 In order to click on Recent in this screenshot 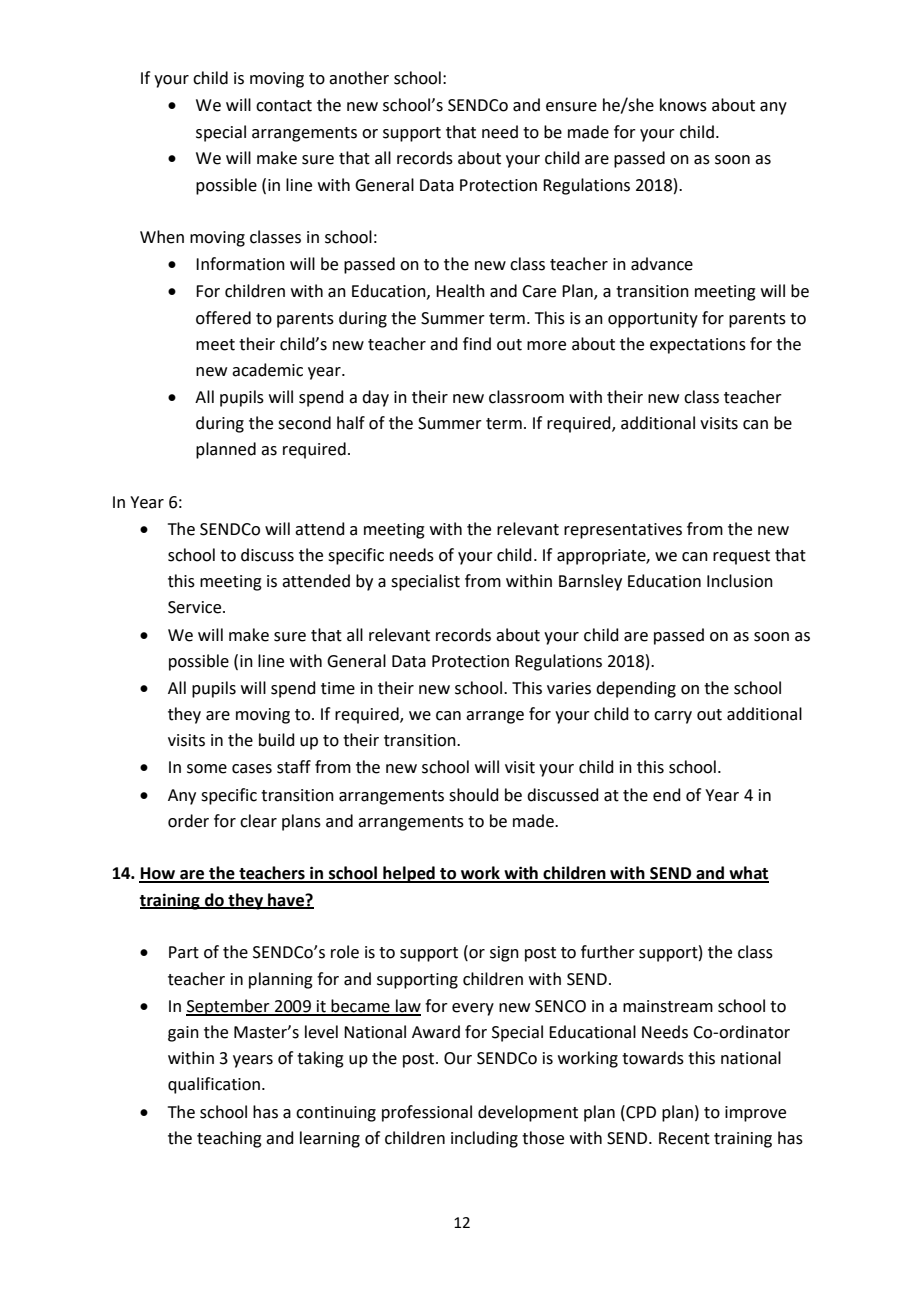, I will do `click(684, 1138)`.
